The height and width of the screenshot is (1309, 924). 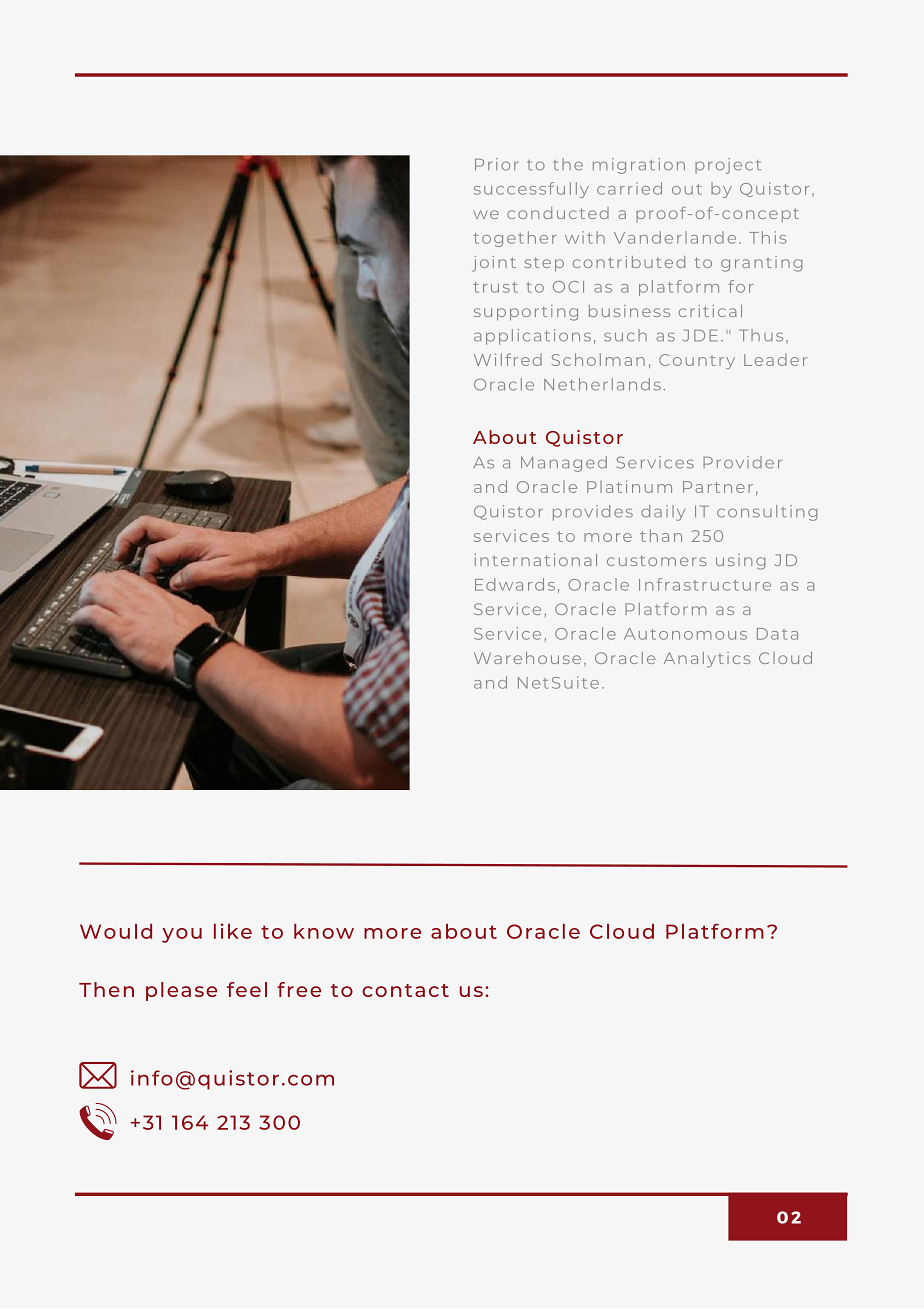 I want to click on Infrastructure, so click(x=705, y=584).
